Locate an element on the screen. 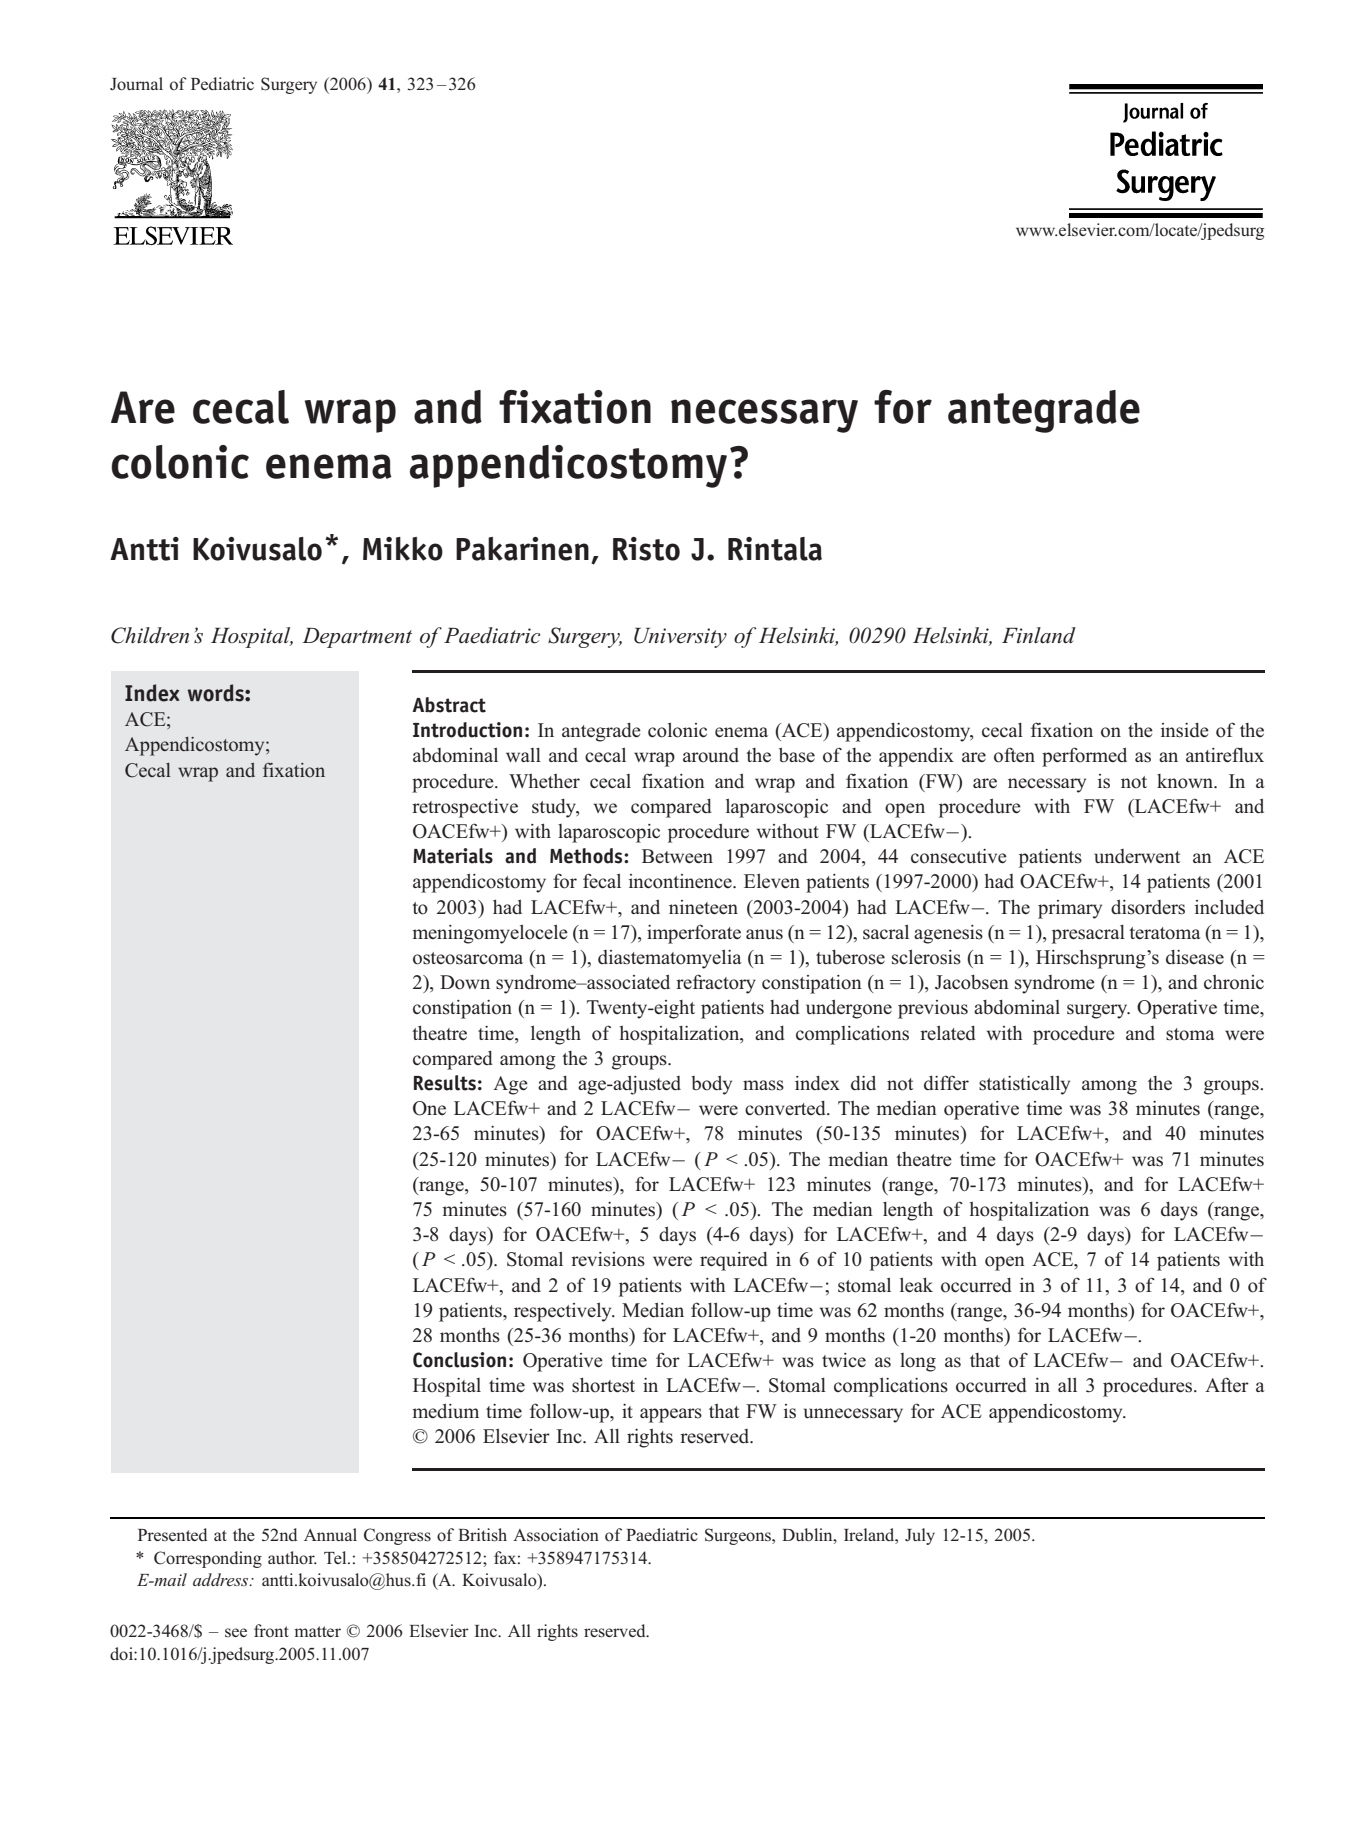 This screenshot has height=1821, width=1366. Materials is located at coordinates (453, 856).
